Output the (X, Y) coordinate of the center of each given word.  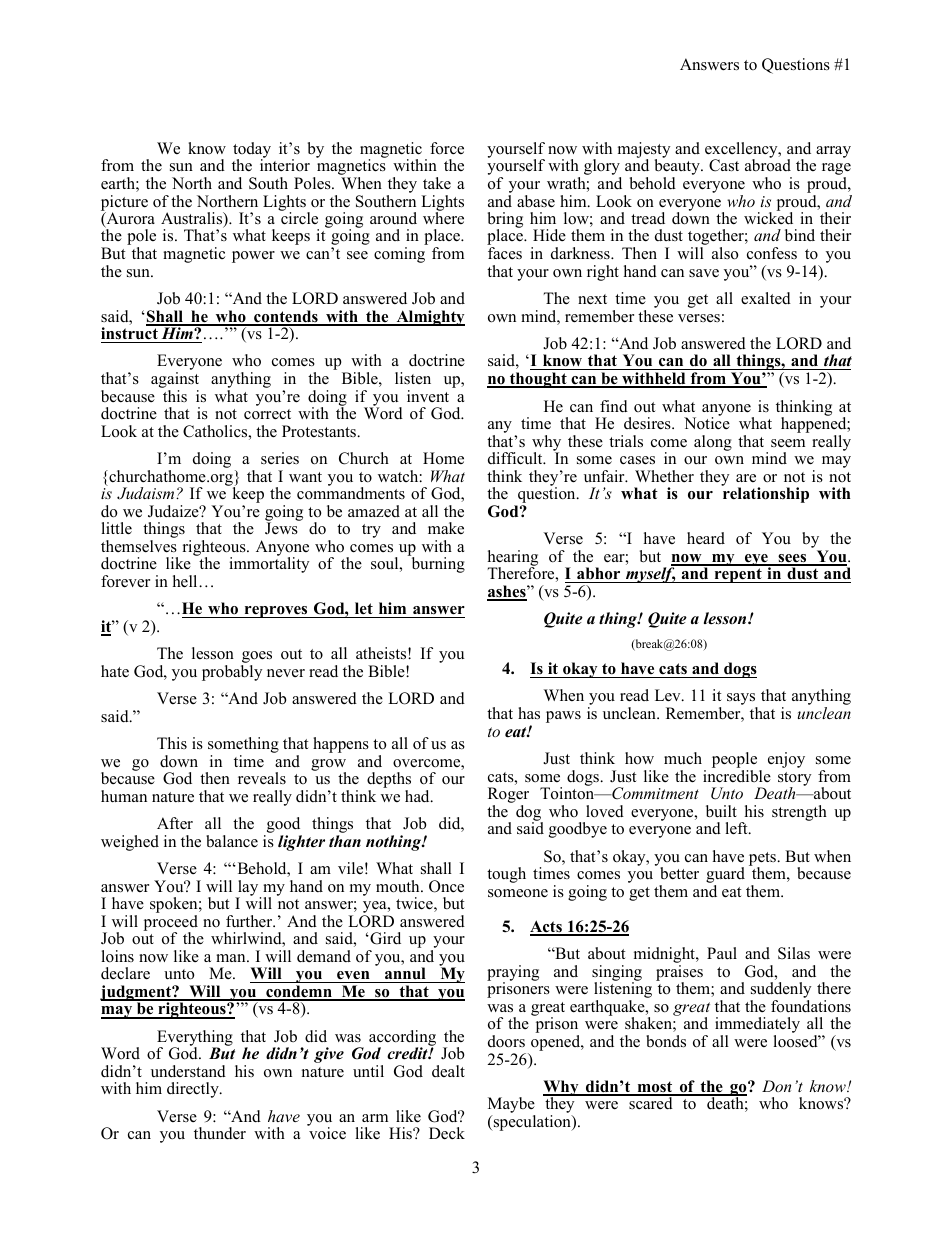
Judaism (147, 493)
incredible (737, 776)
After (175, 823)
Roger (508, 796)
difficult (516, 458)
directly (194, 1090)
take (437, 183)
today (252, 151)
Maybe (511, 1106)
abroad (768, 165)
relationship (766, 495)
